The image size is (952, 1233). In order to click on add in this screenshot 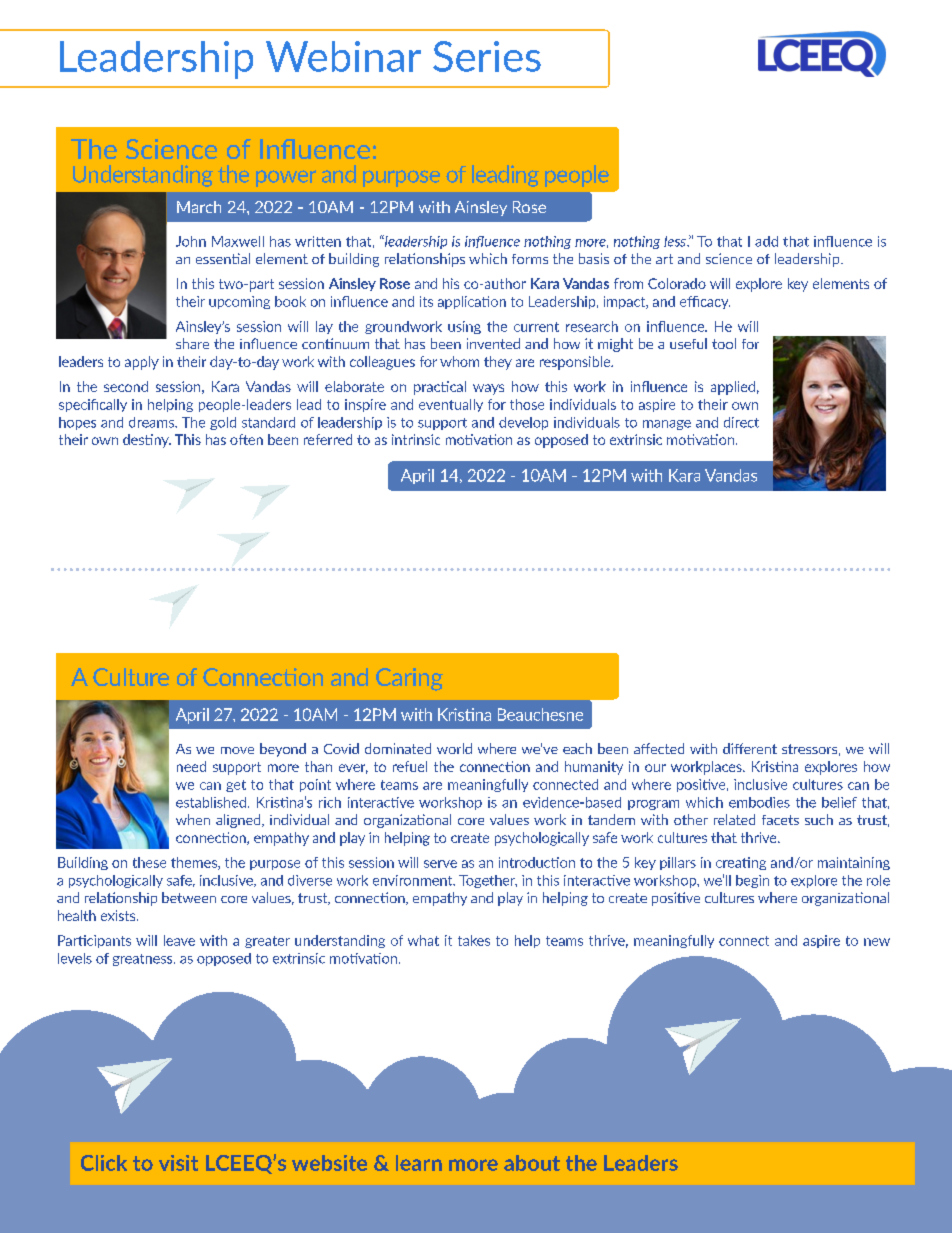, I will do `click(766, 241)`.
